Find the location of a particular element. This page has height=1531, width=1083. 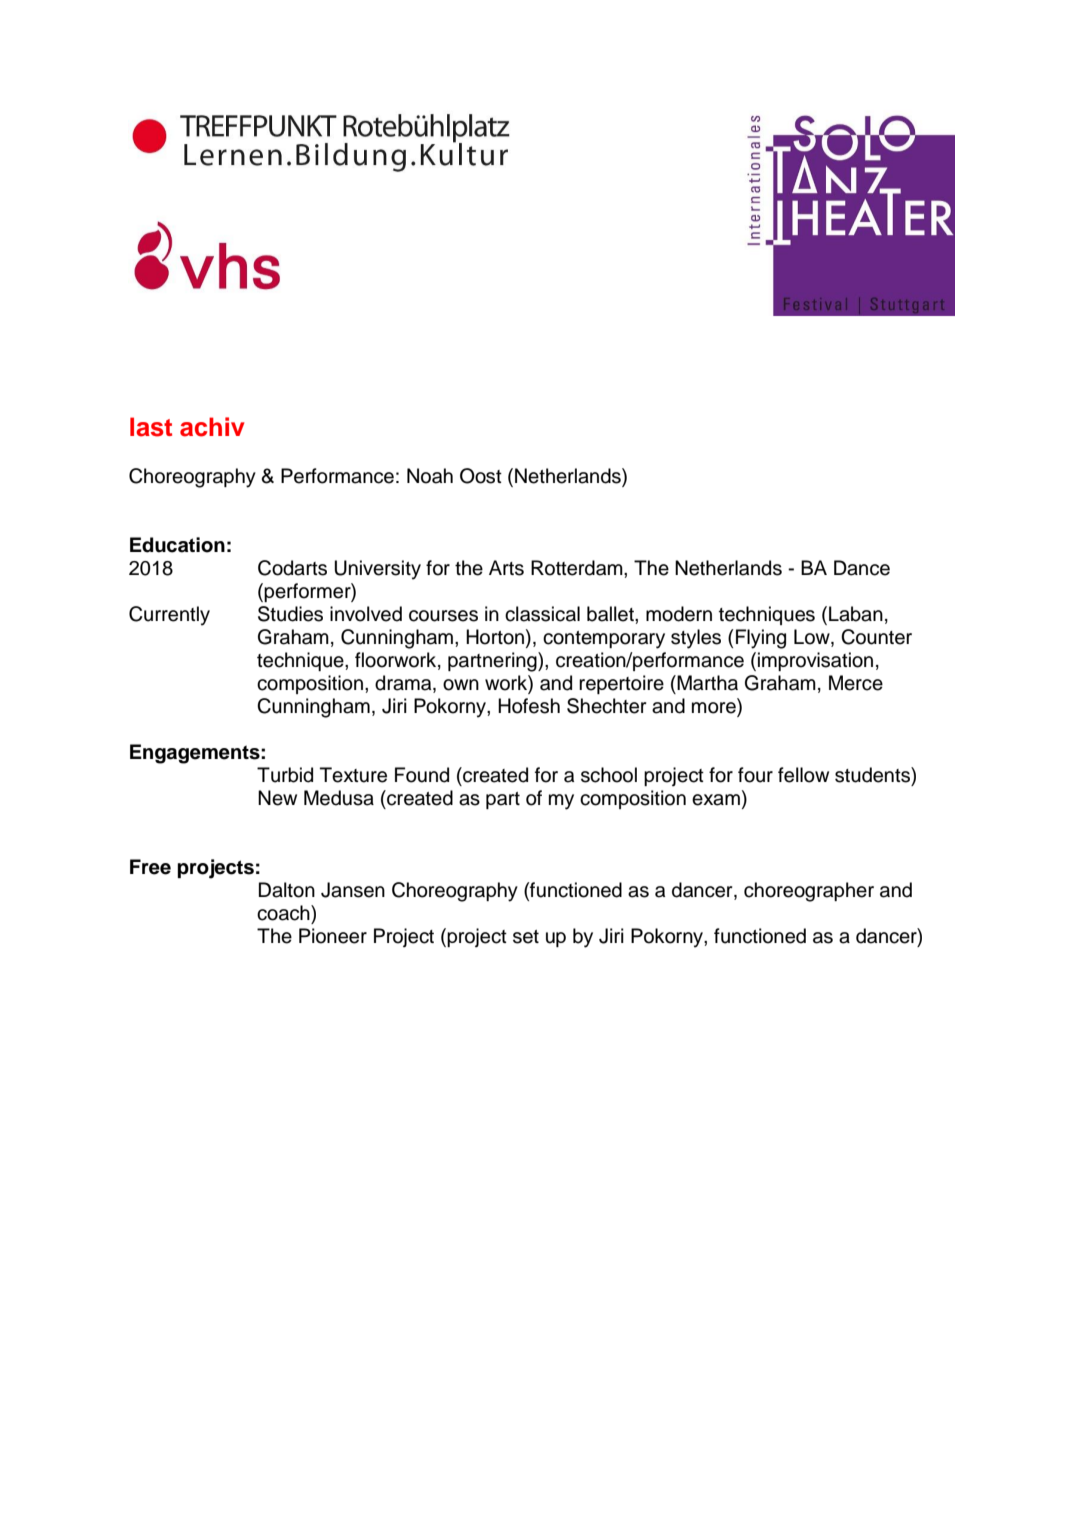

improvisation is located at coordinates (815, 661).
